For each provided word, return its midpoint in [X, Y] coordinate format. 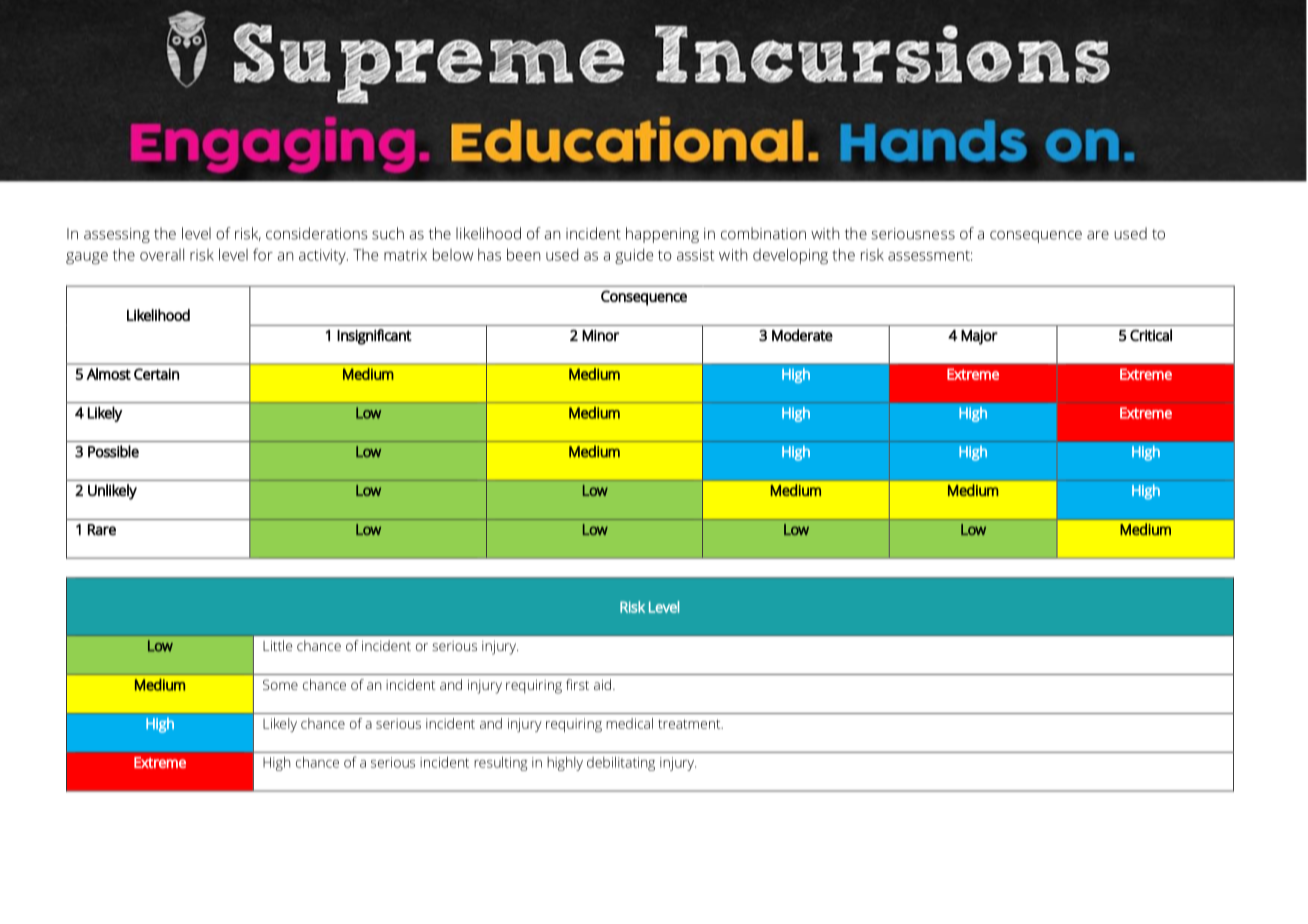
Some [280, 684]
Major [979, 337]
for [263, 254]
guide [634, 256]
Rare [102, 530]
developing [790, 256]
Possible [113, 451]
